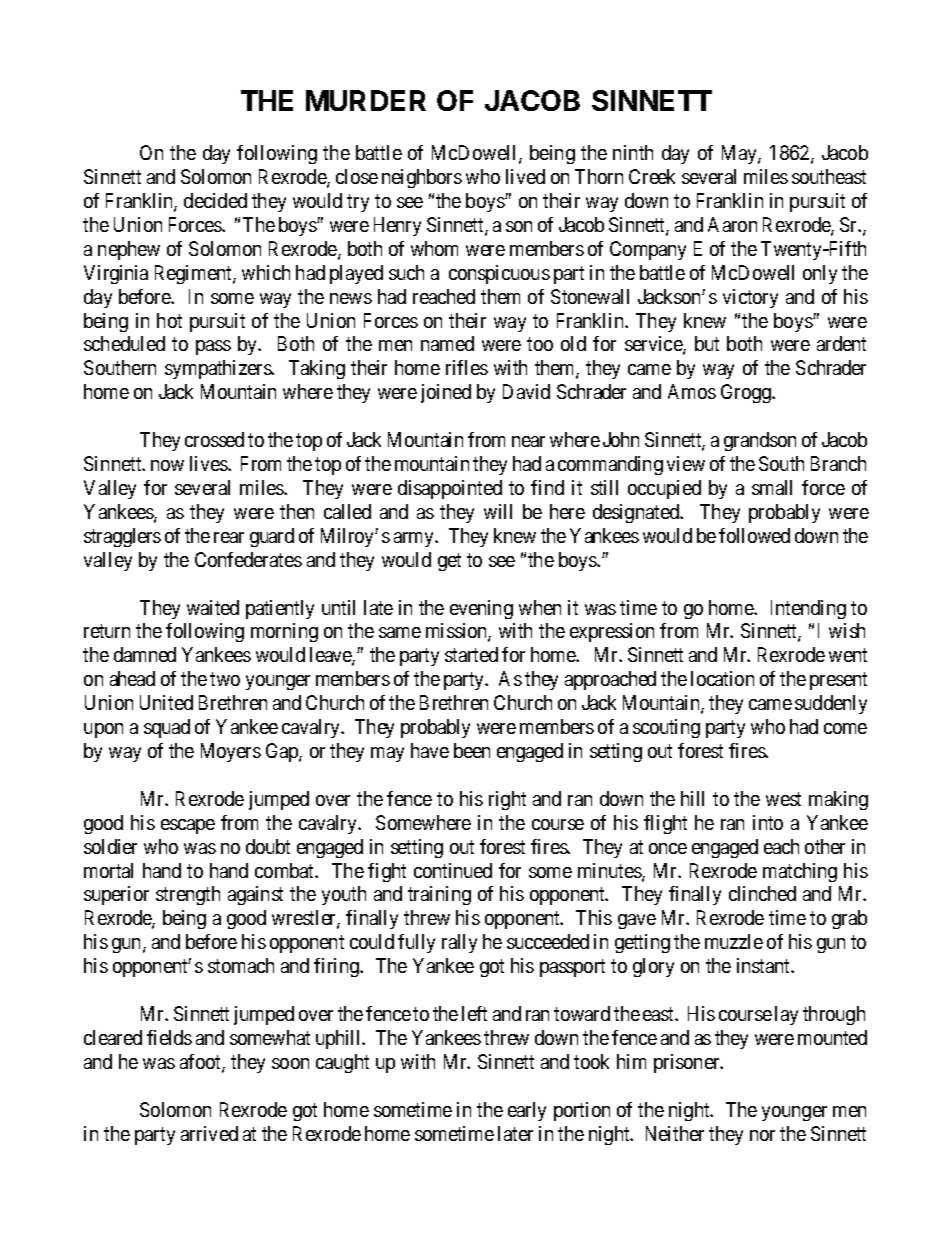 This screenshot has height=1233, width=952. I want to click on nor, so click(762, 1135).
